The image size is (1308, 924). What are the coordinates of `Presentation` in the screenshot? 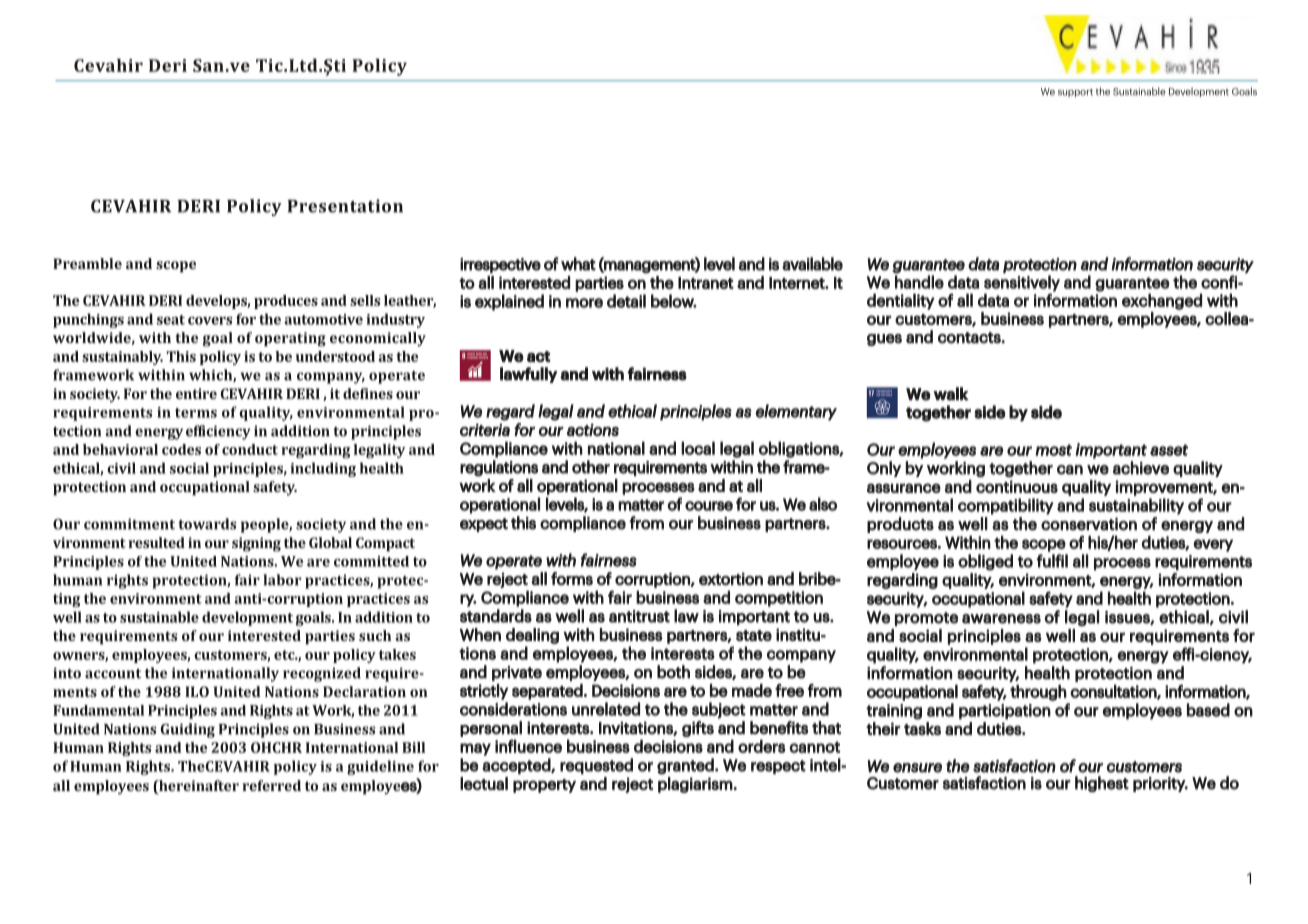 It's located at (345, 206).
